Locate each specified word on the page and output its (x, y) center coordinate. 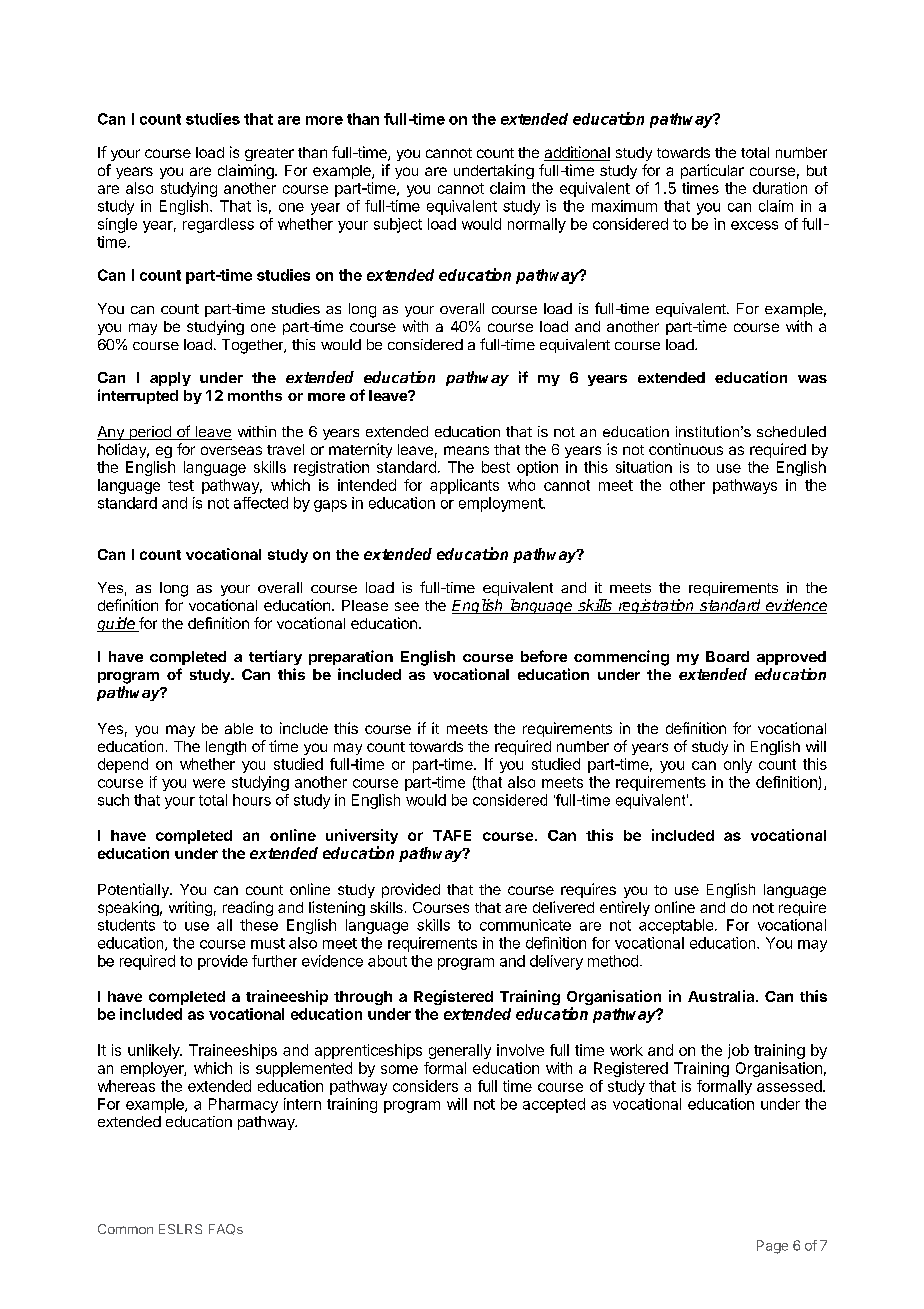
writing (190, 908)
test (181, 485)
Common (125, 1229)
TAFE (452, 835)
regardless (218, 225)
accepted (554, 1105)
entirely (625, 908)
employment (501, 504)
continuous (686, 449)
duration (780, 188)
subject (398, 225)
